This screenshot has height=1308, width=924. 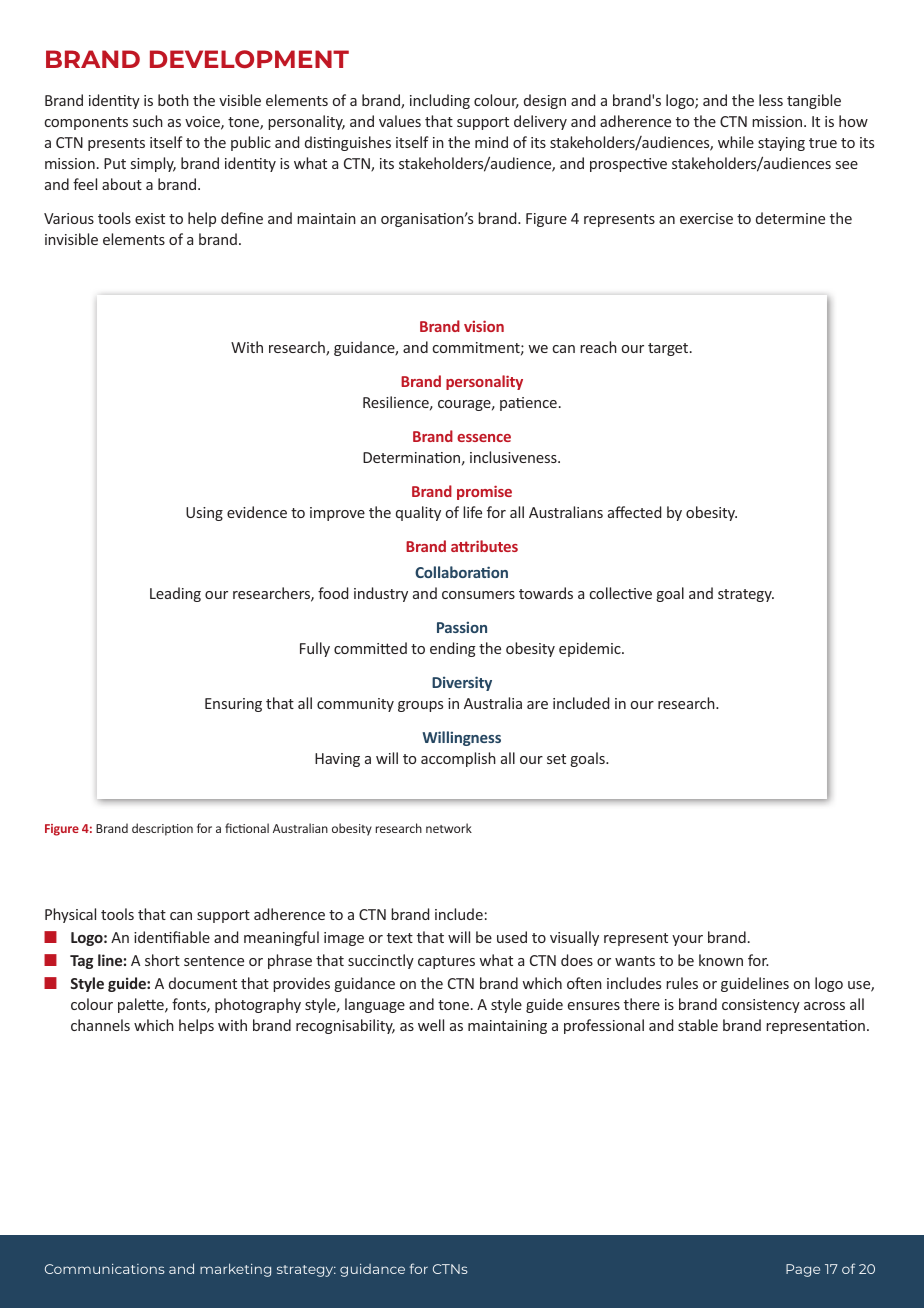 I want to click on Communications, so click(x=104, y=1269).
